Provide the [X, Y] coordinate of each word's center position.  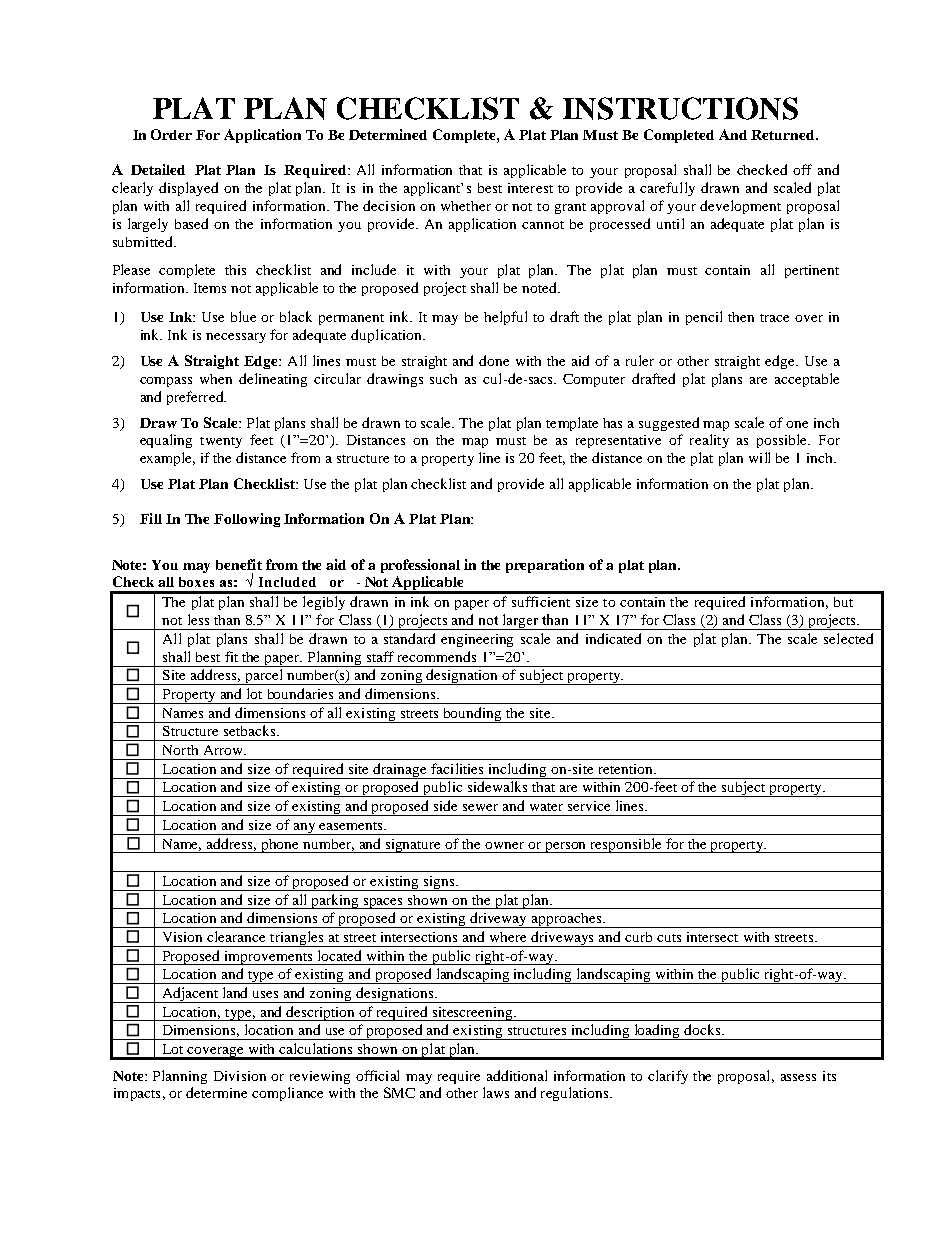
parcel [264, 677]
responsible [626, 845]
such [443, 379]
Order [171, 134]
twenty [221, 442]
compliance [287, 1094]
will [759, 457]
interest [530, 188]
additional [517, 1075]
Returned [784, 135]
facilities [457, 768]
